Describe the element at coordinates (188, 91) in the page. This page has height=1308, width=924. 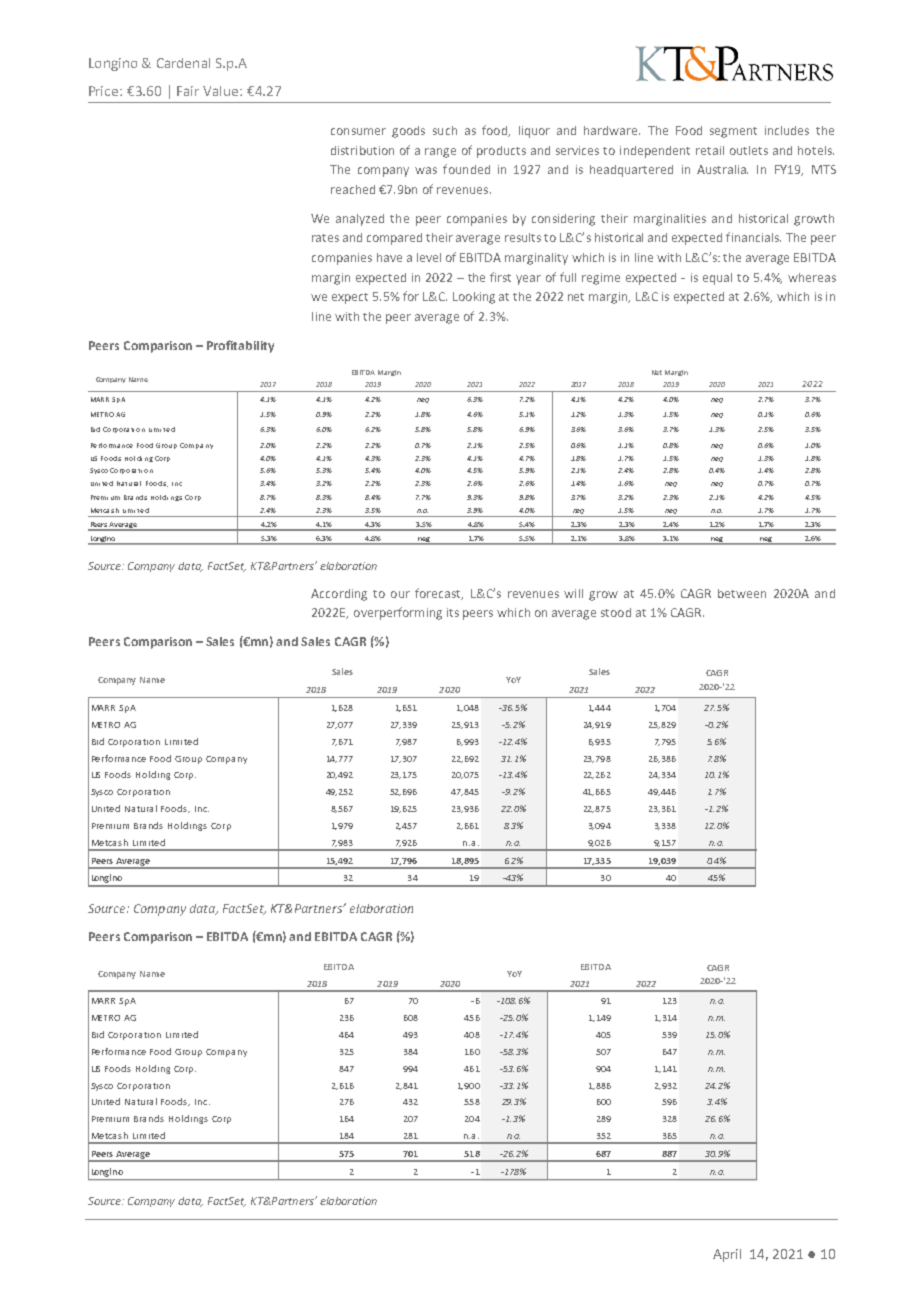
I see `Fair` at that location.
